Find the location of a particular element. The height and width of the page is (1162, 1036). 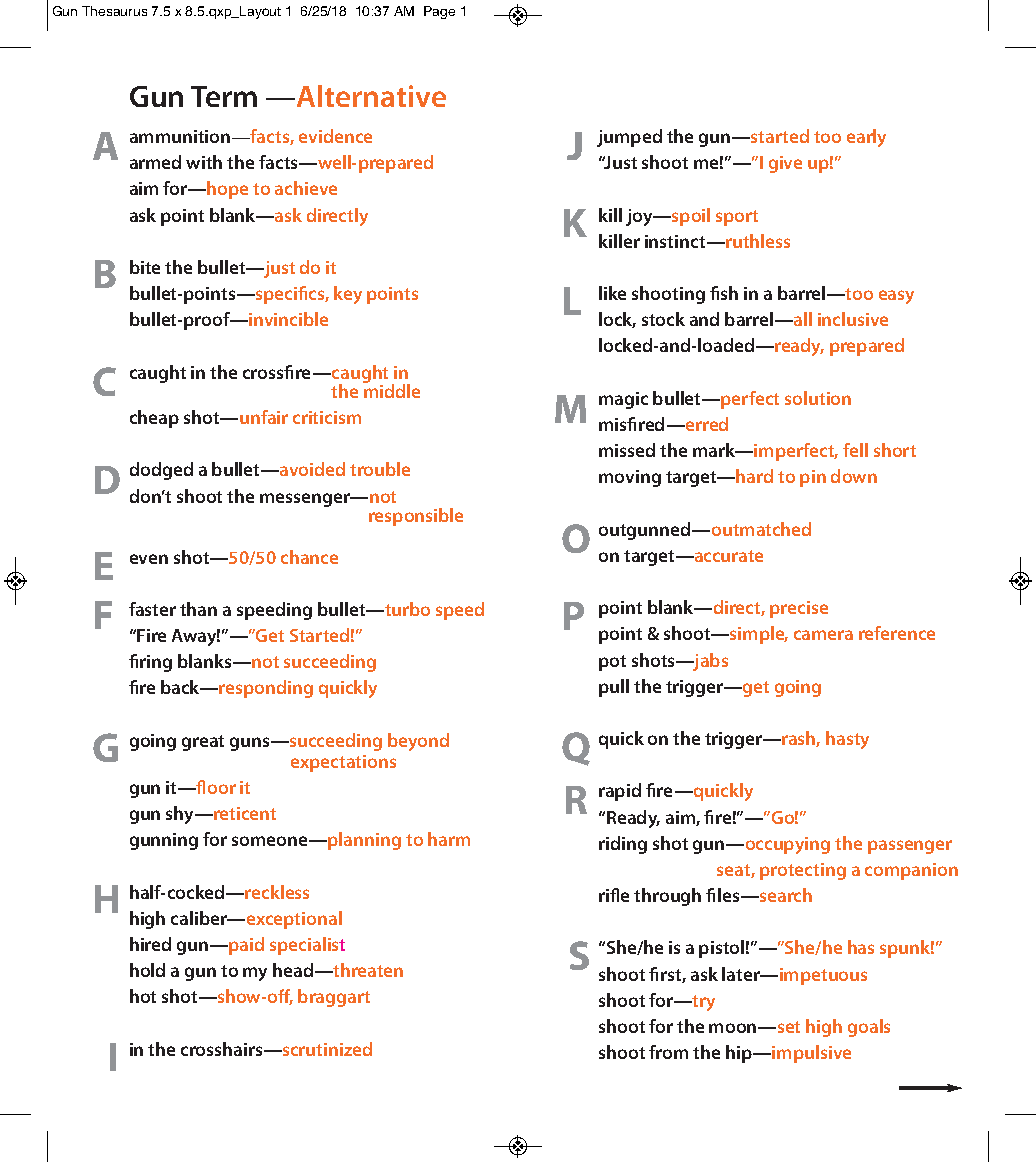

than is located at coordinates (198, 609).
